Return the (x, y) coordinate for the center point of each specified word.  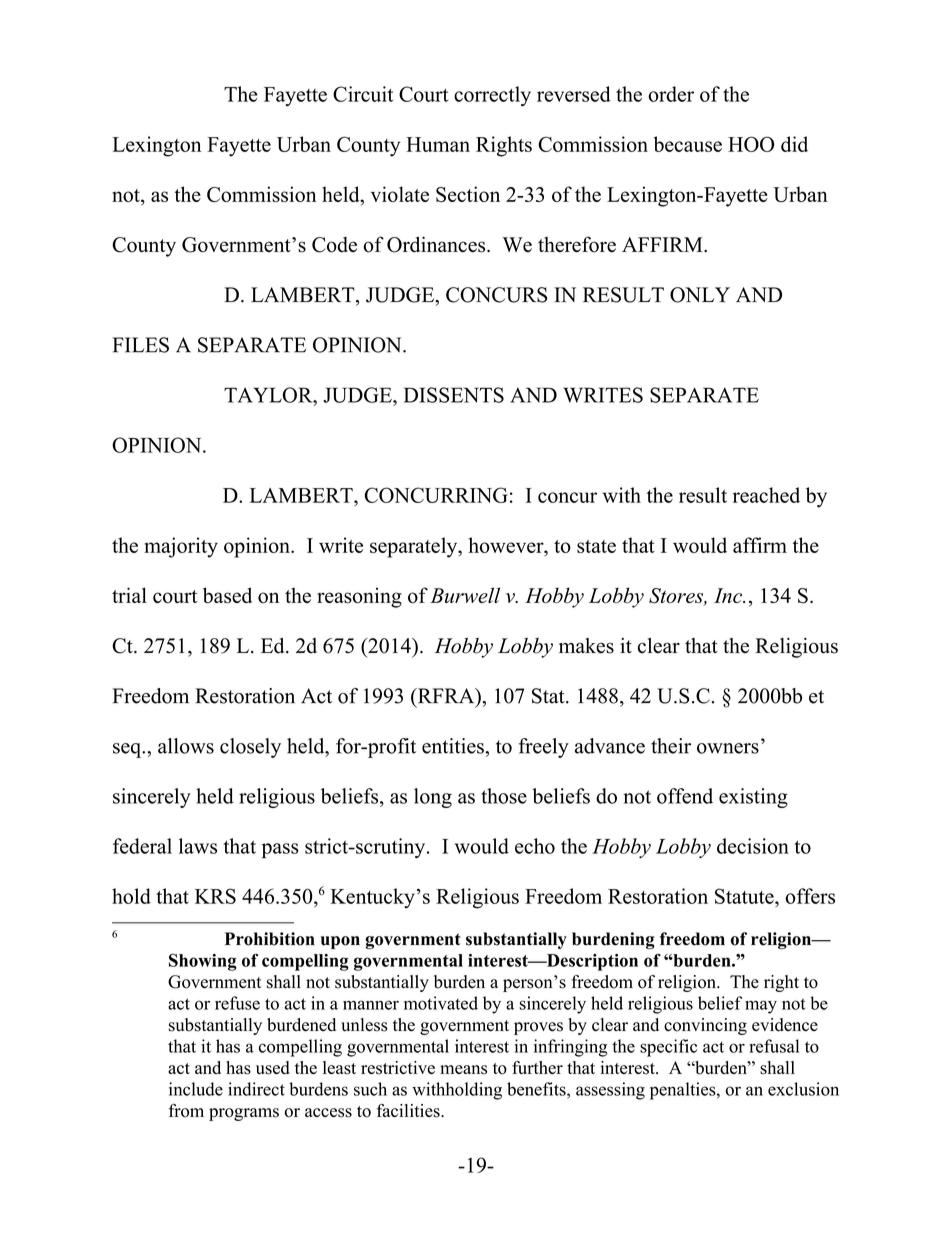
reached (766, 495)
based (227, 595)
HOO (751, 144)
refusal (774, 1046)
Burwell (465, 595)
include (196, 1089)
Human (438, 144)
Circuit (363, 94)
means (463, 1070)
